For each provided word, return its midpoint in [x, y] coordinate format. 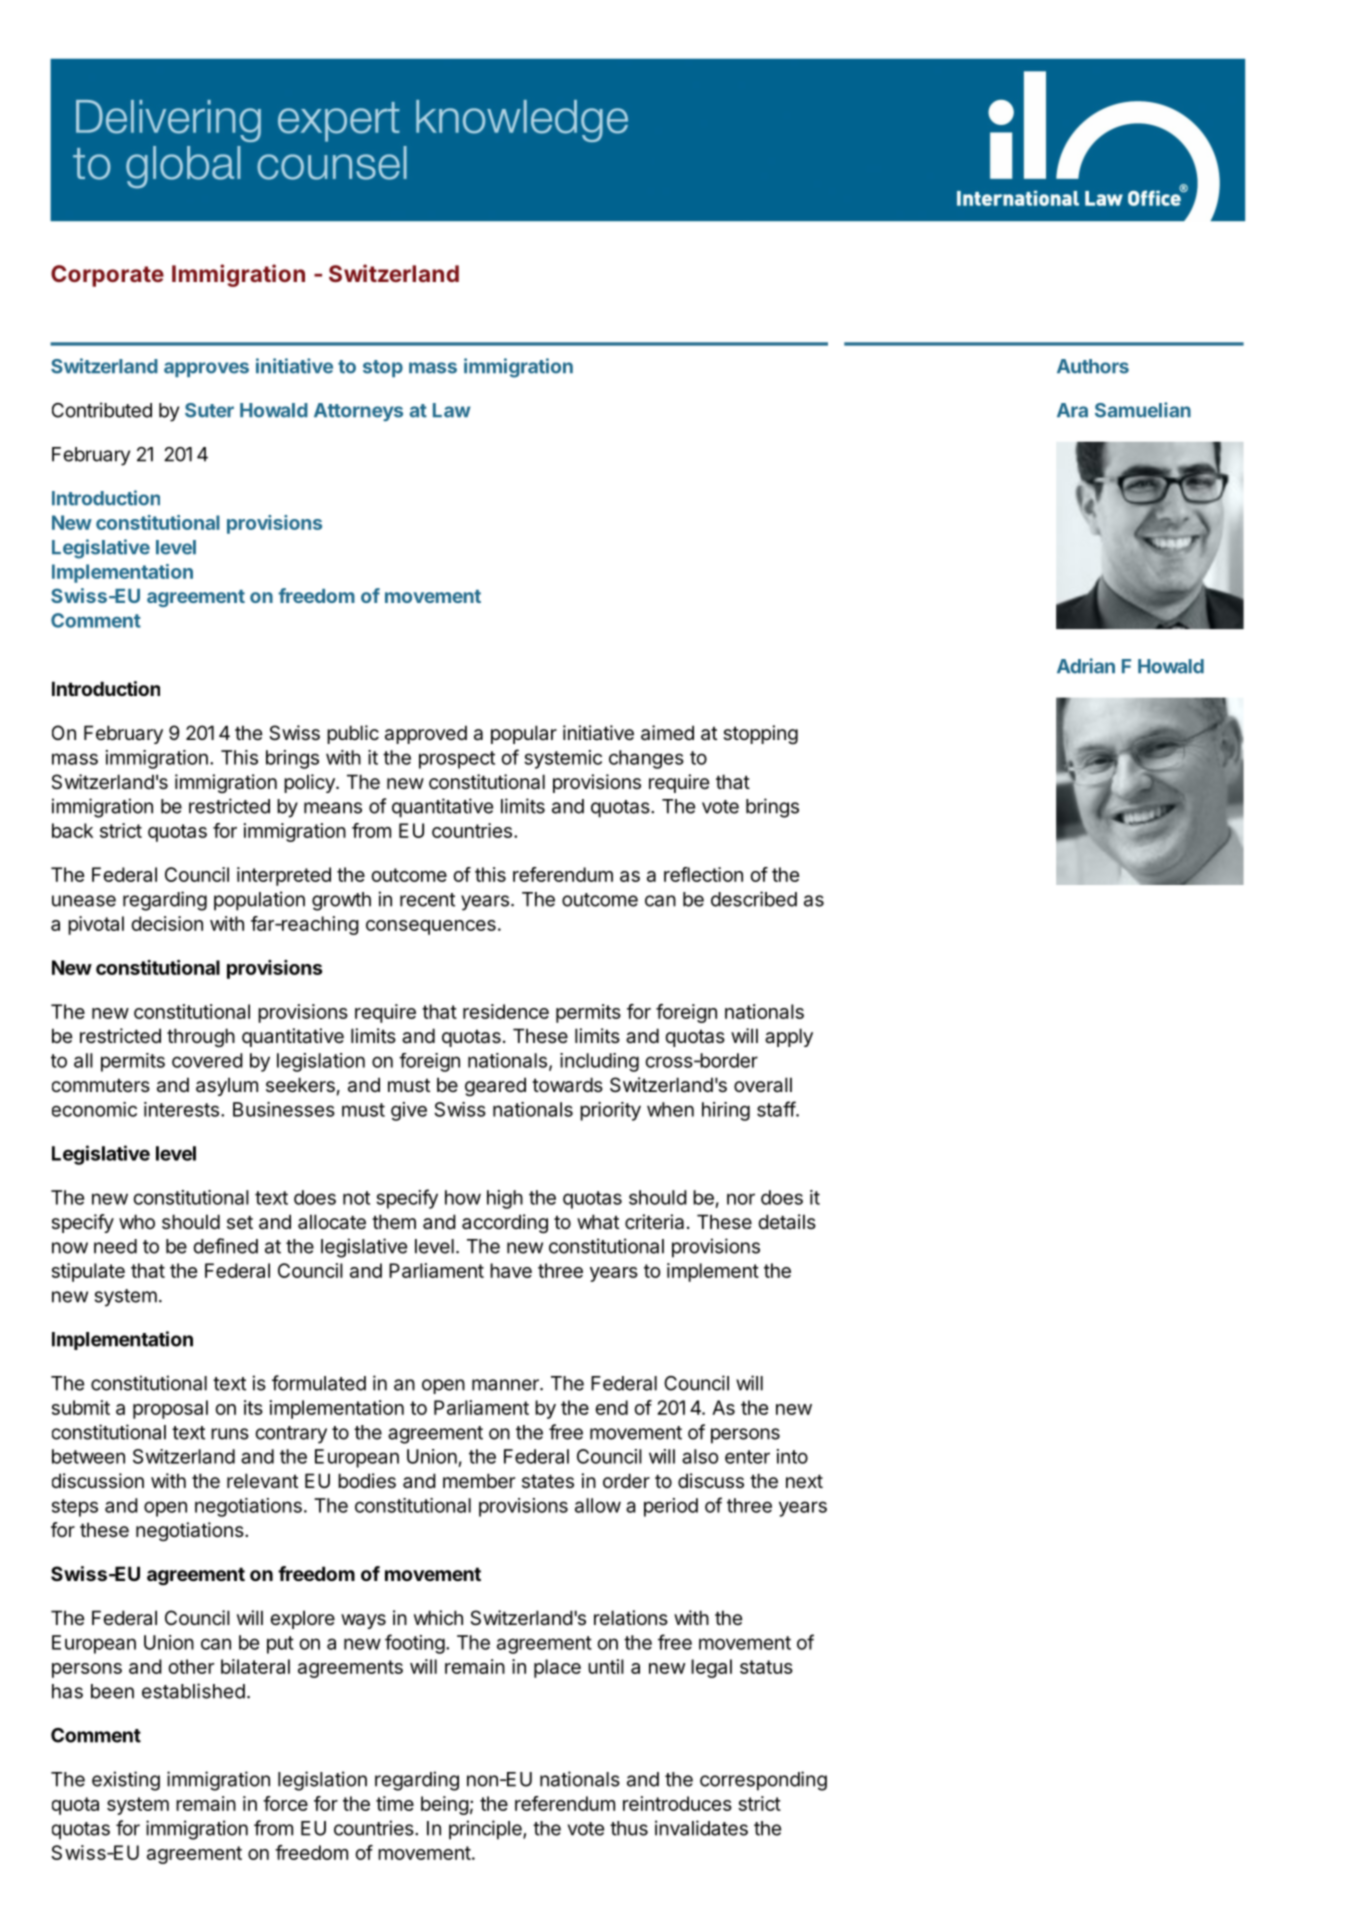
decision [167, 923]
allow [598, 1505]
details [787, 1222]
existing [126, 1781]
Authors [1093, 366]
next [804, 1481]
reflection [703, 874]
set [240, 1222]
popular [524, 734]
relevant [262, 1481]
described [754, 899]
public [353, 734]
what [598, 1222]
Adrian [1086, 666]
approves [206, 369]
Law [452, 410]
